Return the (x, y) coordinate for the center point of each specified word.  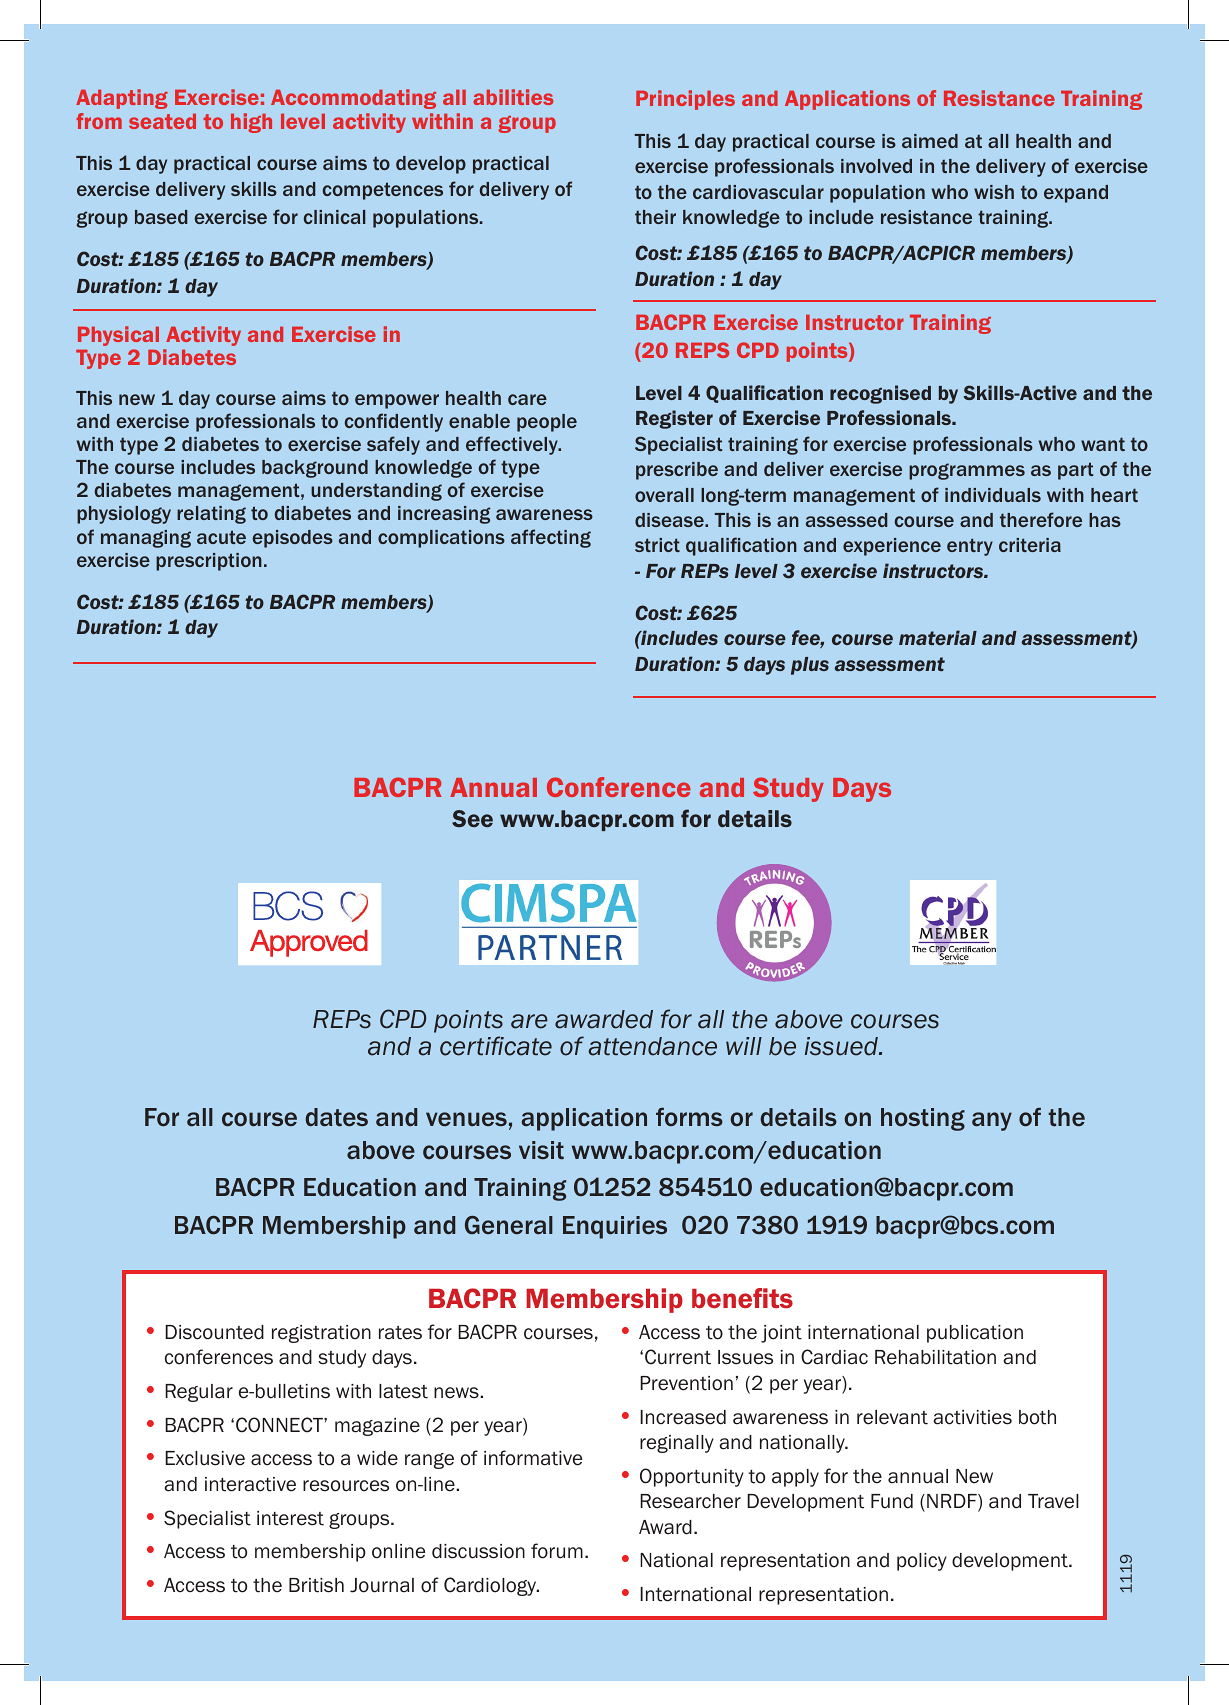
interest (290, 1518)
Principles (685, 100)
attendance (652, 1046)
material (938, 637)
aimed (930, 141)
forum (557, 1551)
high (251, 123)
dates (336, 1117)
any (992, 1121)
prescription (209, 562)
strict (657, 545)
